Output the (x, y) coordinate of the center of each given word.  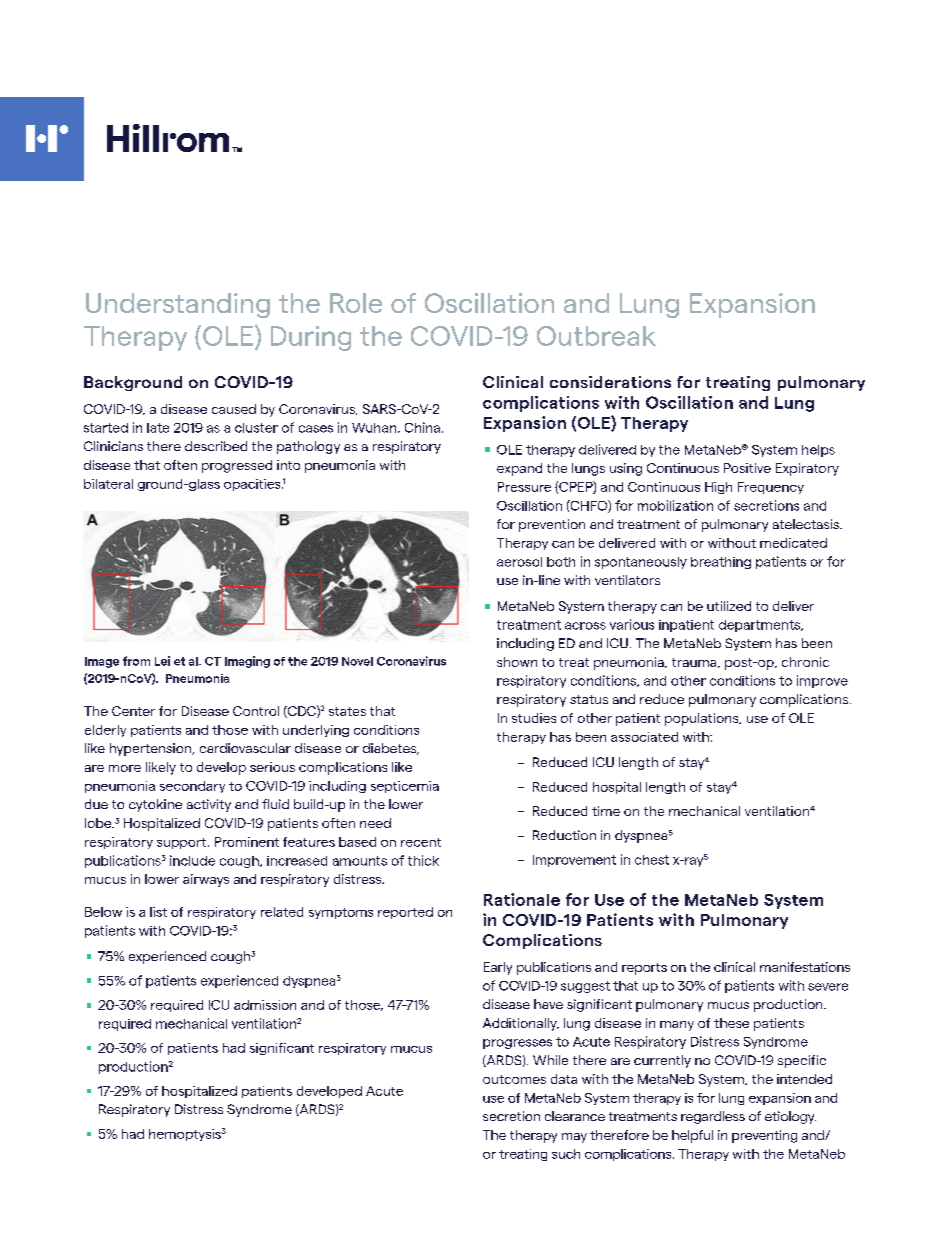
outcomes (514, 1079)
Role (356, 303)
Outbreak (596, 336)
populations (703, 719)
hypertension (152, 749)
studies (534, 718)
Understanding (178, 305)
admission (265, 1005)
